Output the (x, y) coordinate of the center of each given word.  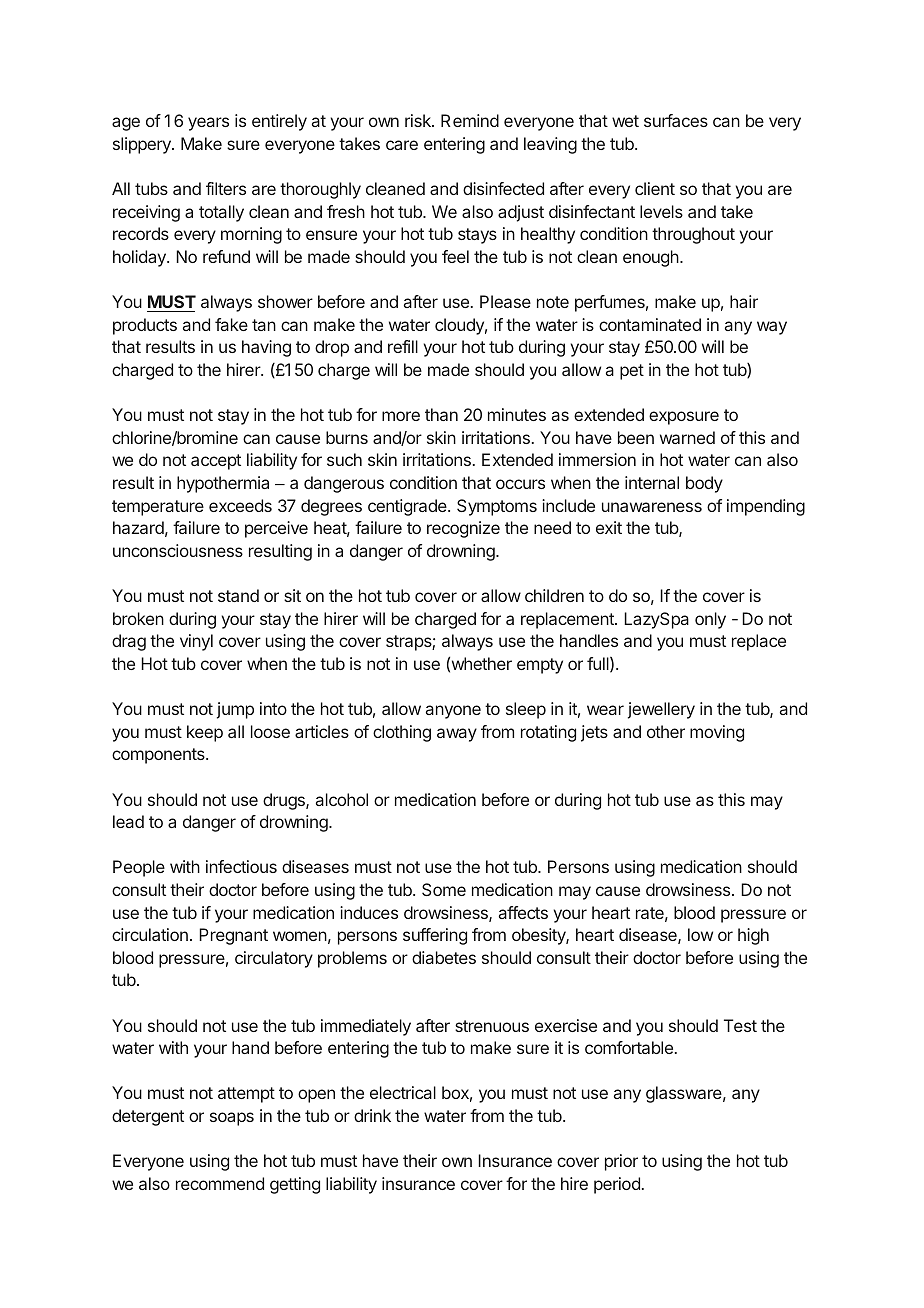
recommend (220, 1183)
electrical (403, 1092)
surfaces (676, 120)
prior (621, 1162)
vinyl (196, 642)
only (710, 620)
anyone (453, 712)
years (208, 124)
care (402, 145)
